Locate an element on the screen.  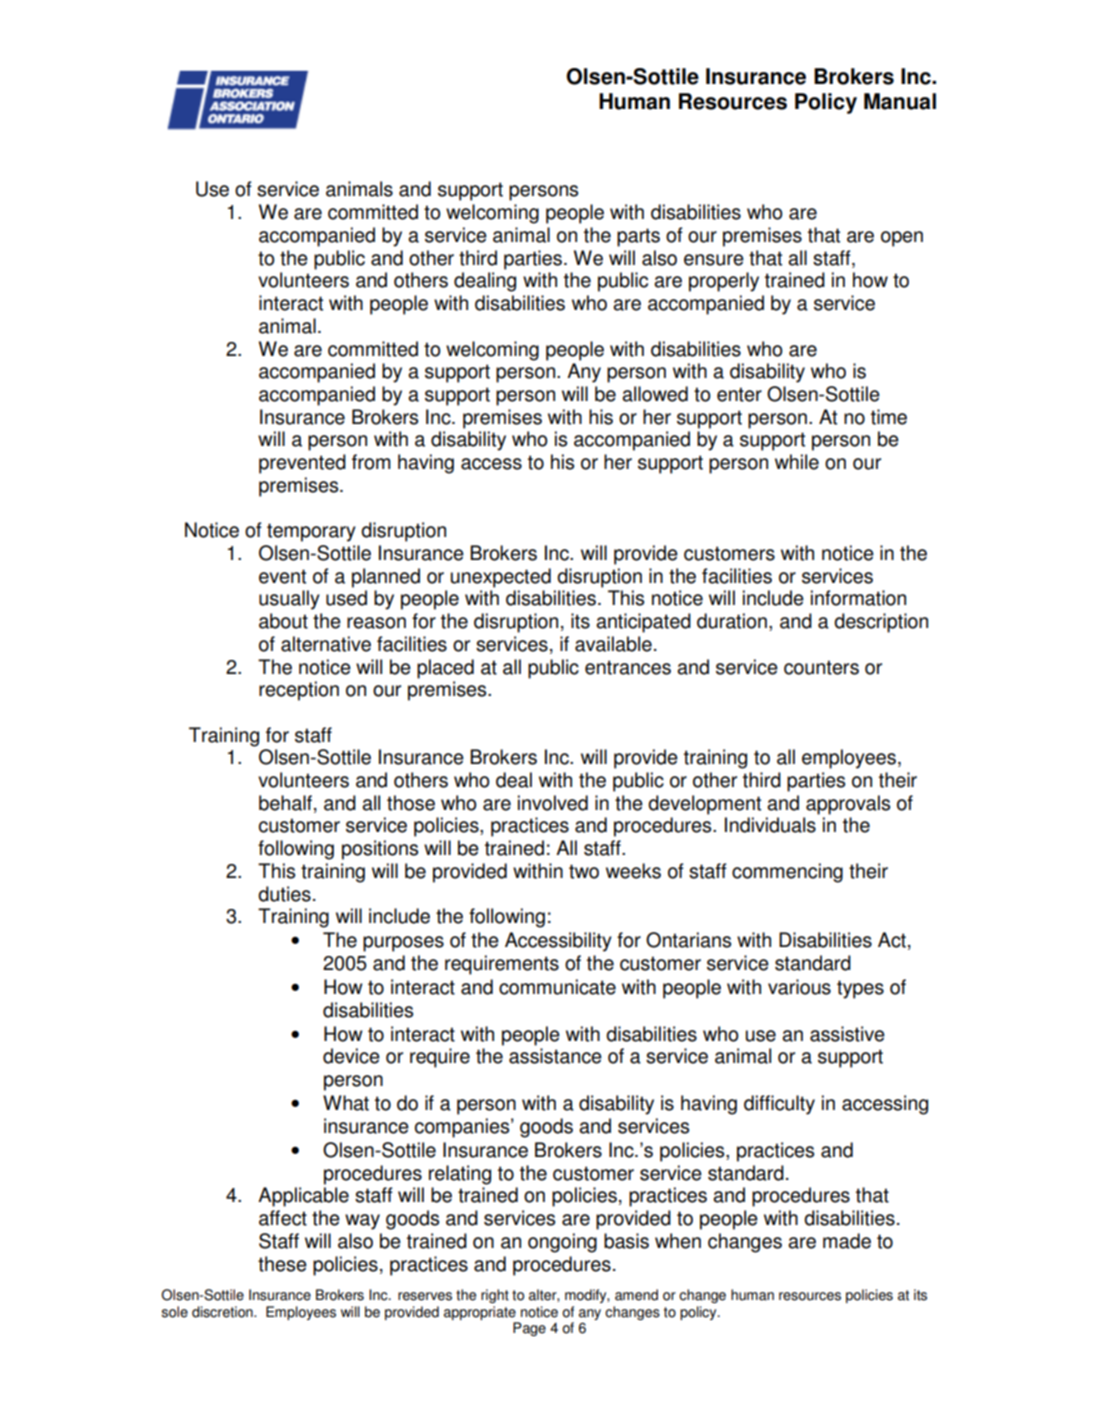
counters is located at coordinates (821, 667).
